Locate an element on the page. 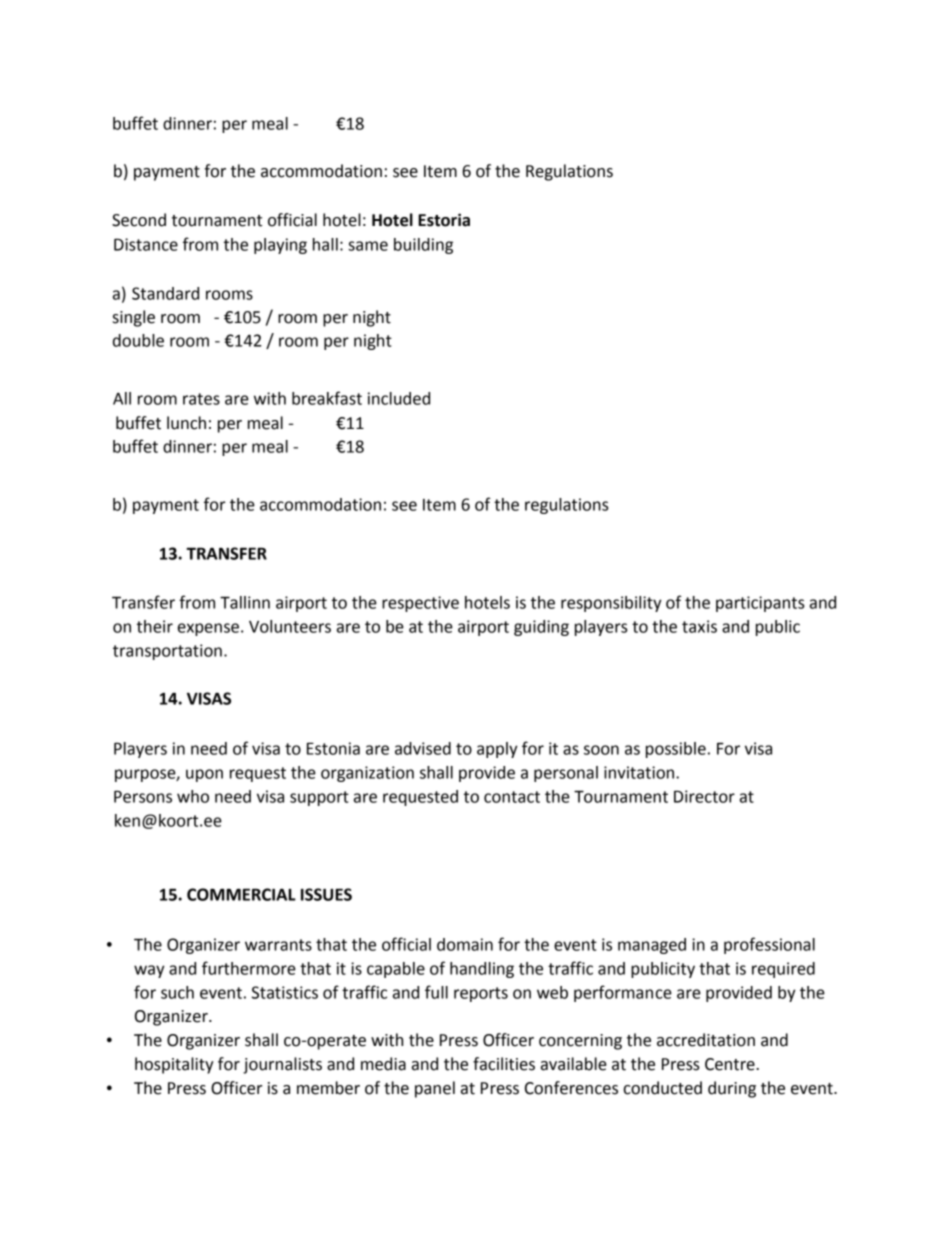 The width and height of the image is (952, 1233). Estoria is located at coordinates (444, 220).
